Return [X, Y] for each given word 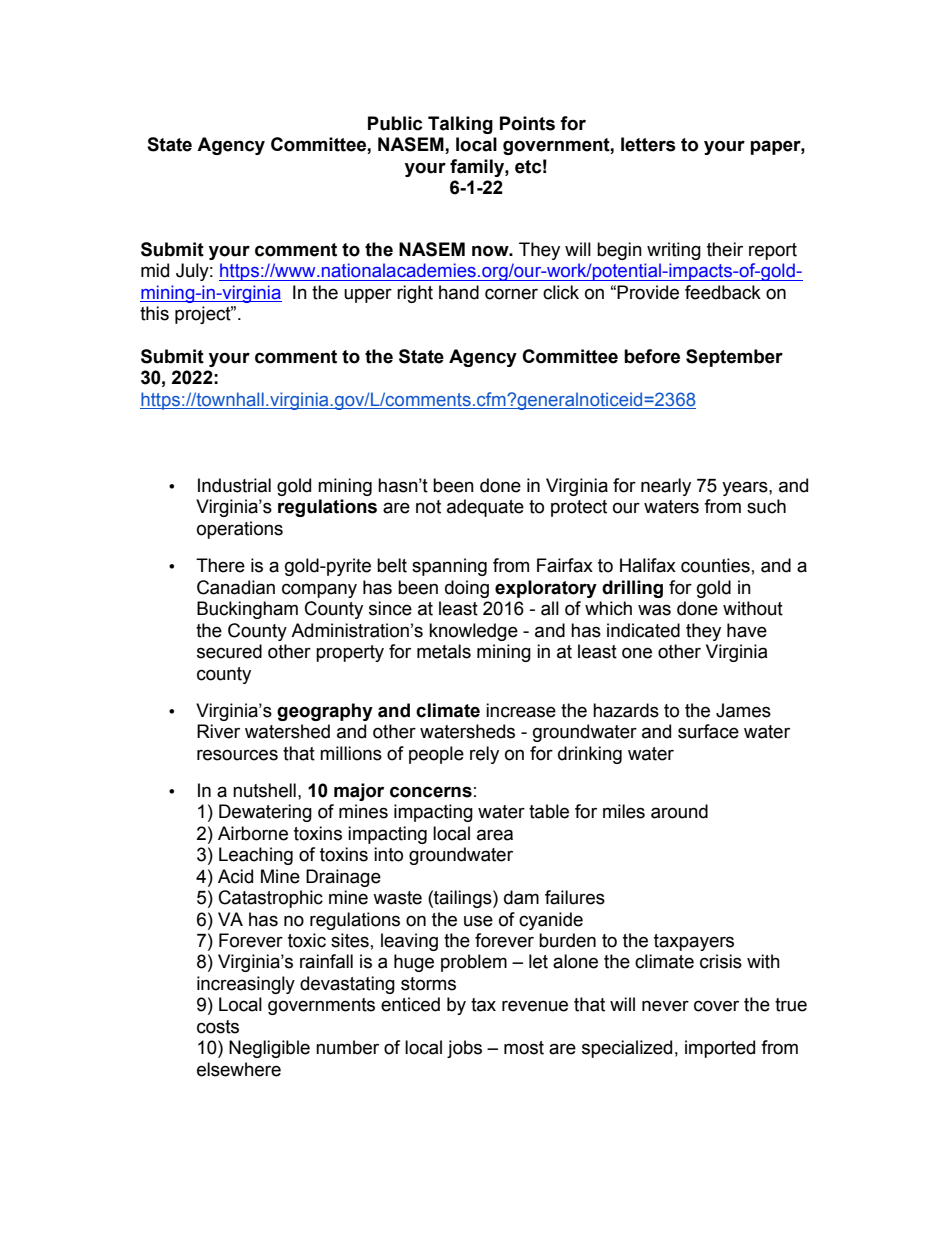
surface [708, 731]
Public [395, 123]
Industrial [234, 485]
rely [484, 755]
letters [648, 144]
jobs [464, 1049]
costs [218, 1027]
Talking [460, 125]
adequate [485, 508]
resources [237, 755]
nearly [666, 487]
